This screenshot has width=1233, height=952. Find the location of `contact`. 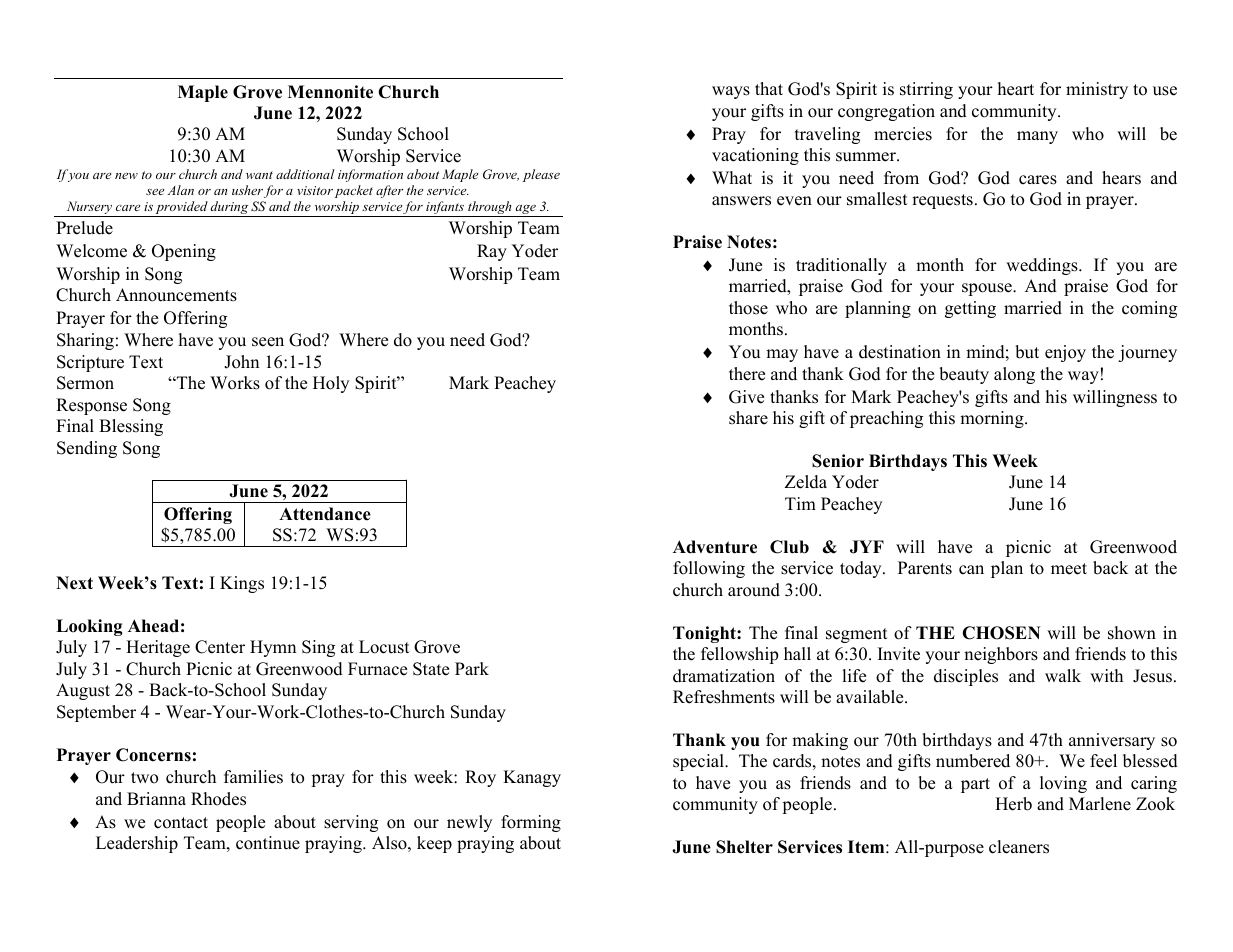

contact is located at coordinates (181, 823).
